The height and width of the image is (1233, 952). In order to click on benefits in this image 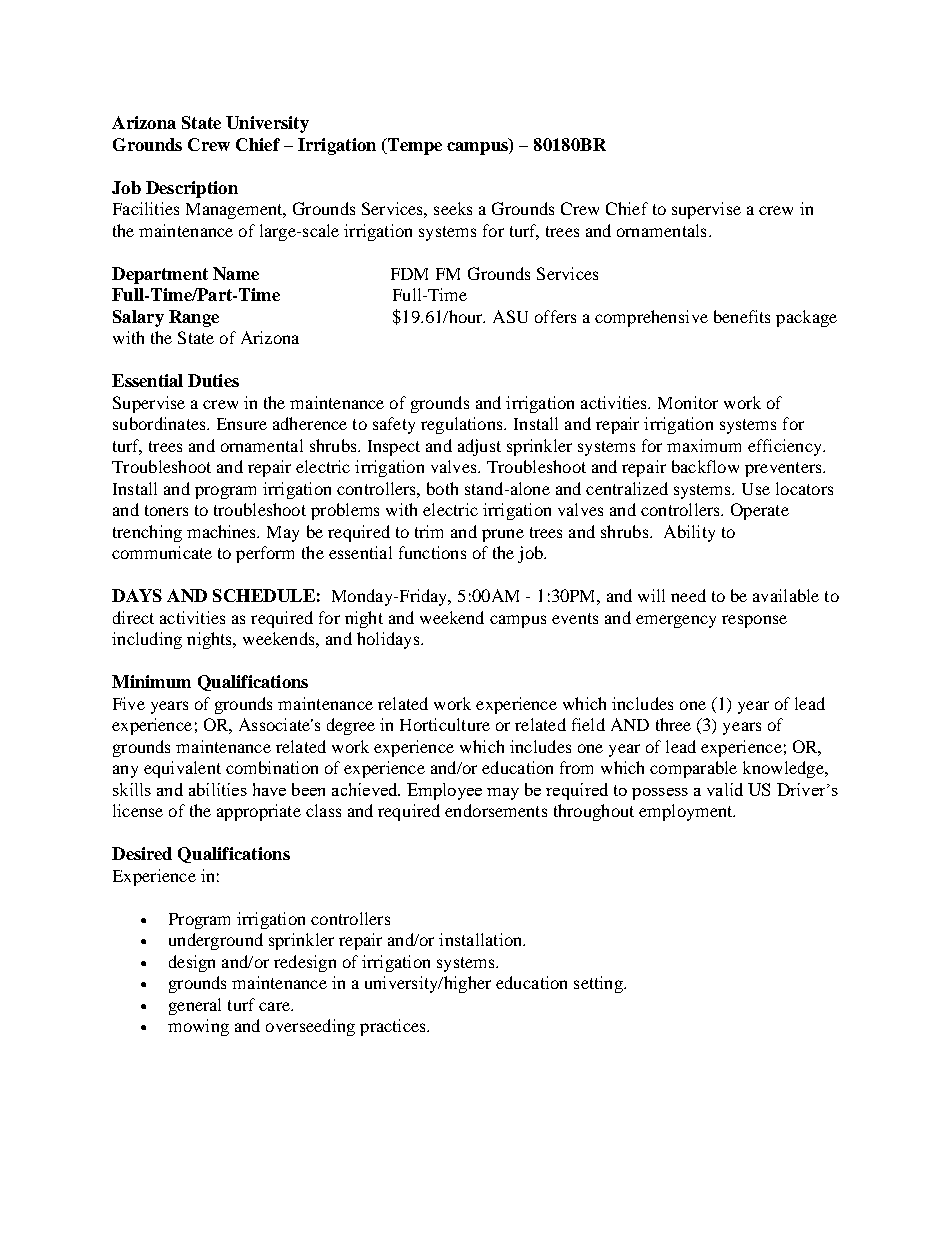, I will do `click(742, 316)`.
